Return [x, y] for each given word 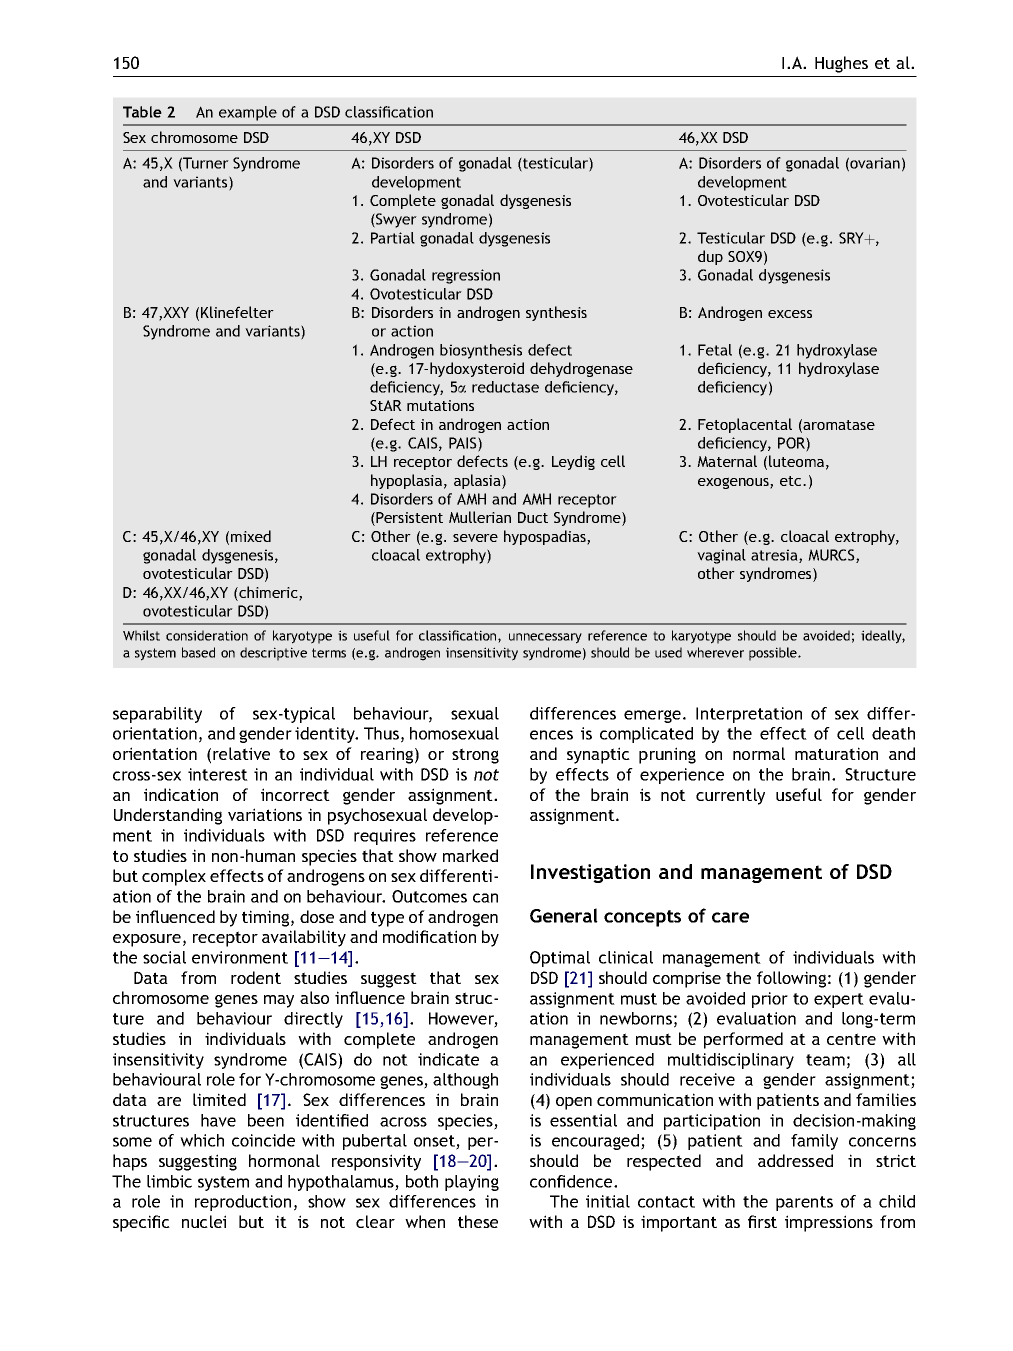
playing [472, 1183]
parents [804, 1203]
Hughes [841, 64]
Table [142, 112]
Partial [393, 238]
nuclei [204, 1221]
